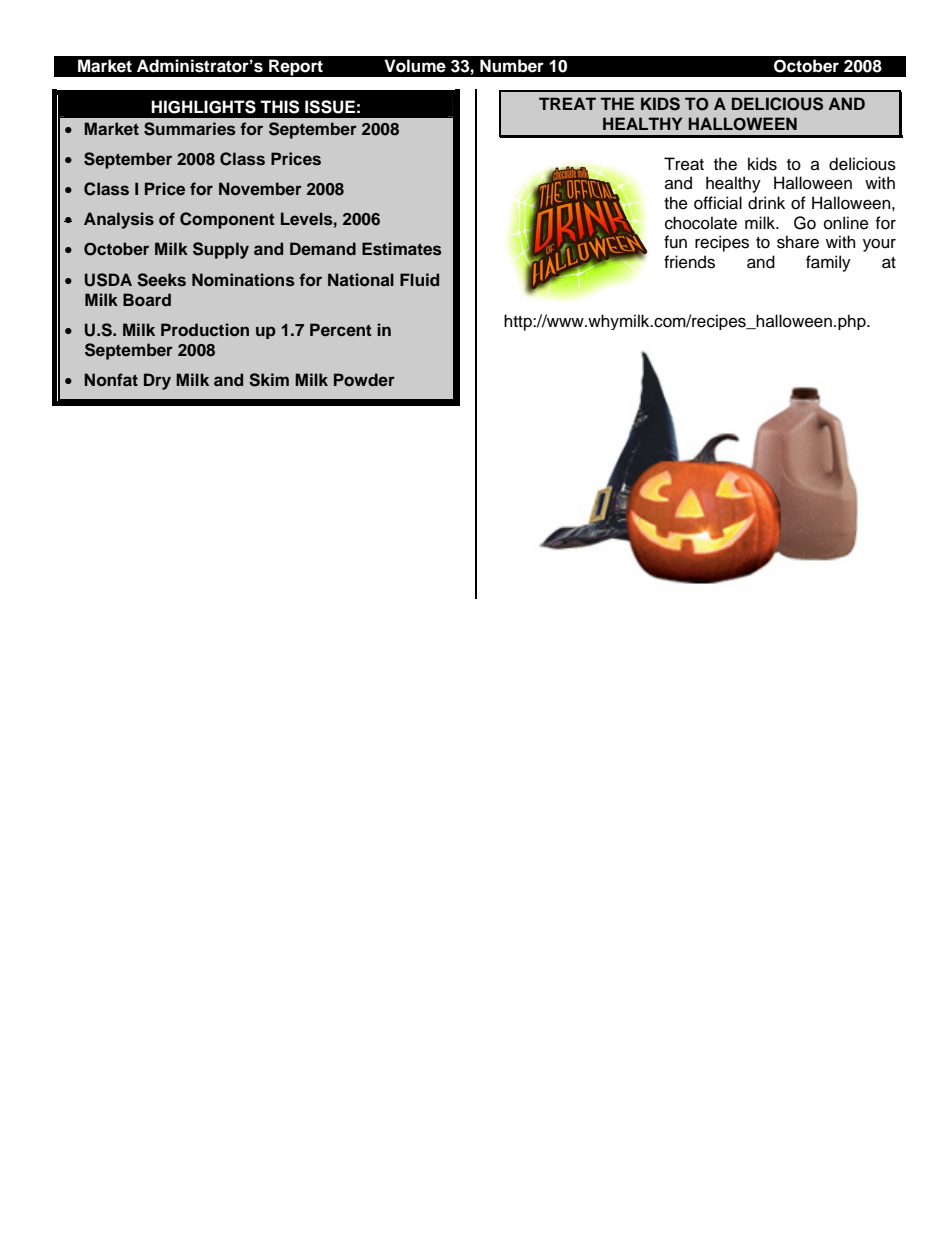 This document has width=952, height=1233. Describe the element at coordinates (203, 107) in the document. I see `HIGHLIGHTS` at that location.
